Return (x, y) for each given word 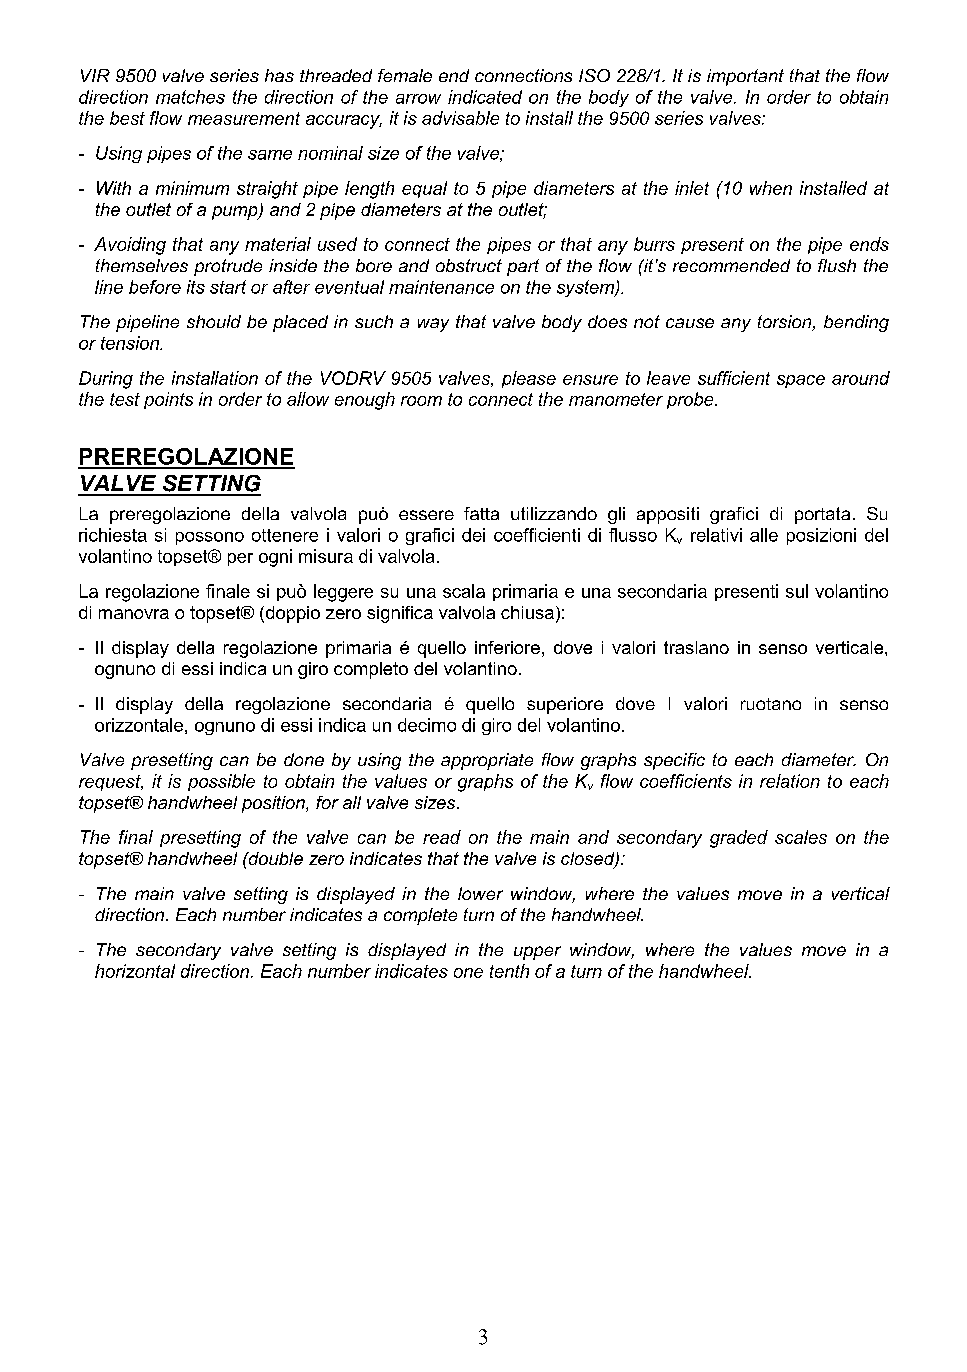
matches (190, 97)
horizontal (135, 971)
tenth (509, 971)
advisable (460, 118)
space (801, 381)
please (529, 379)
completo (371, 670)
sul (797, 591)
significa (400, 614)
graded (739, 839)
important (745, 77)
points (168, 400)
